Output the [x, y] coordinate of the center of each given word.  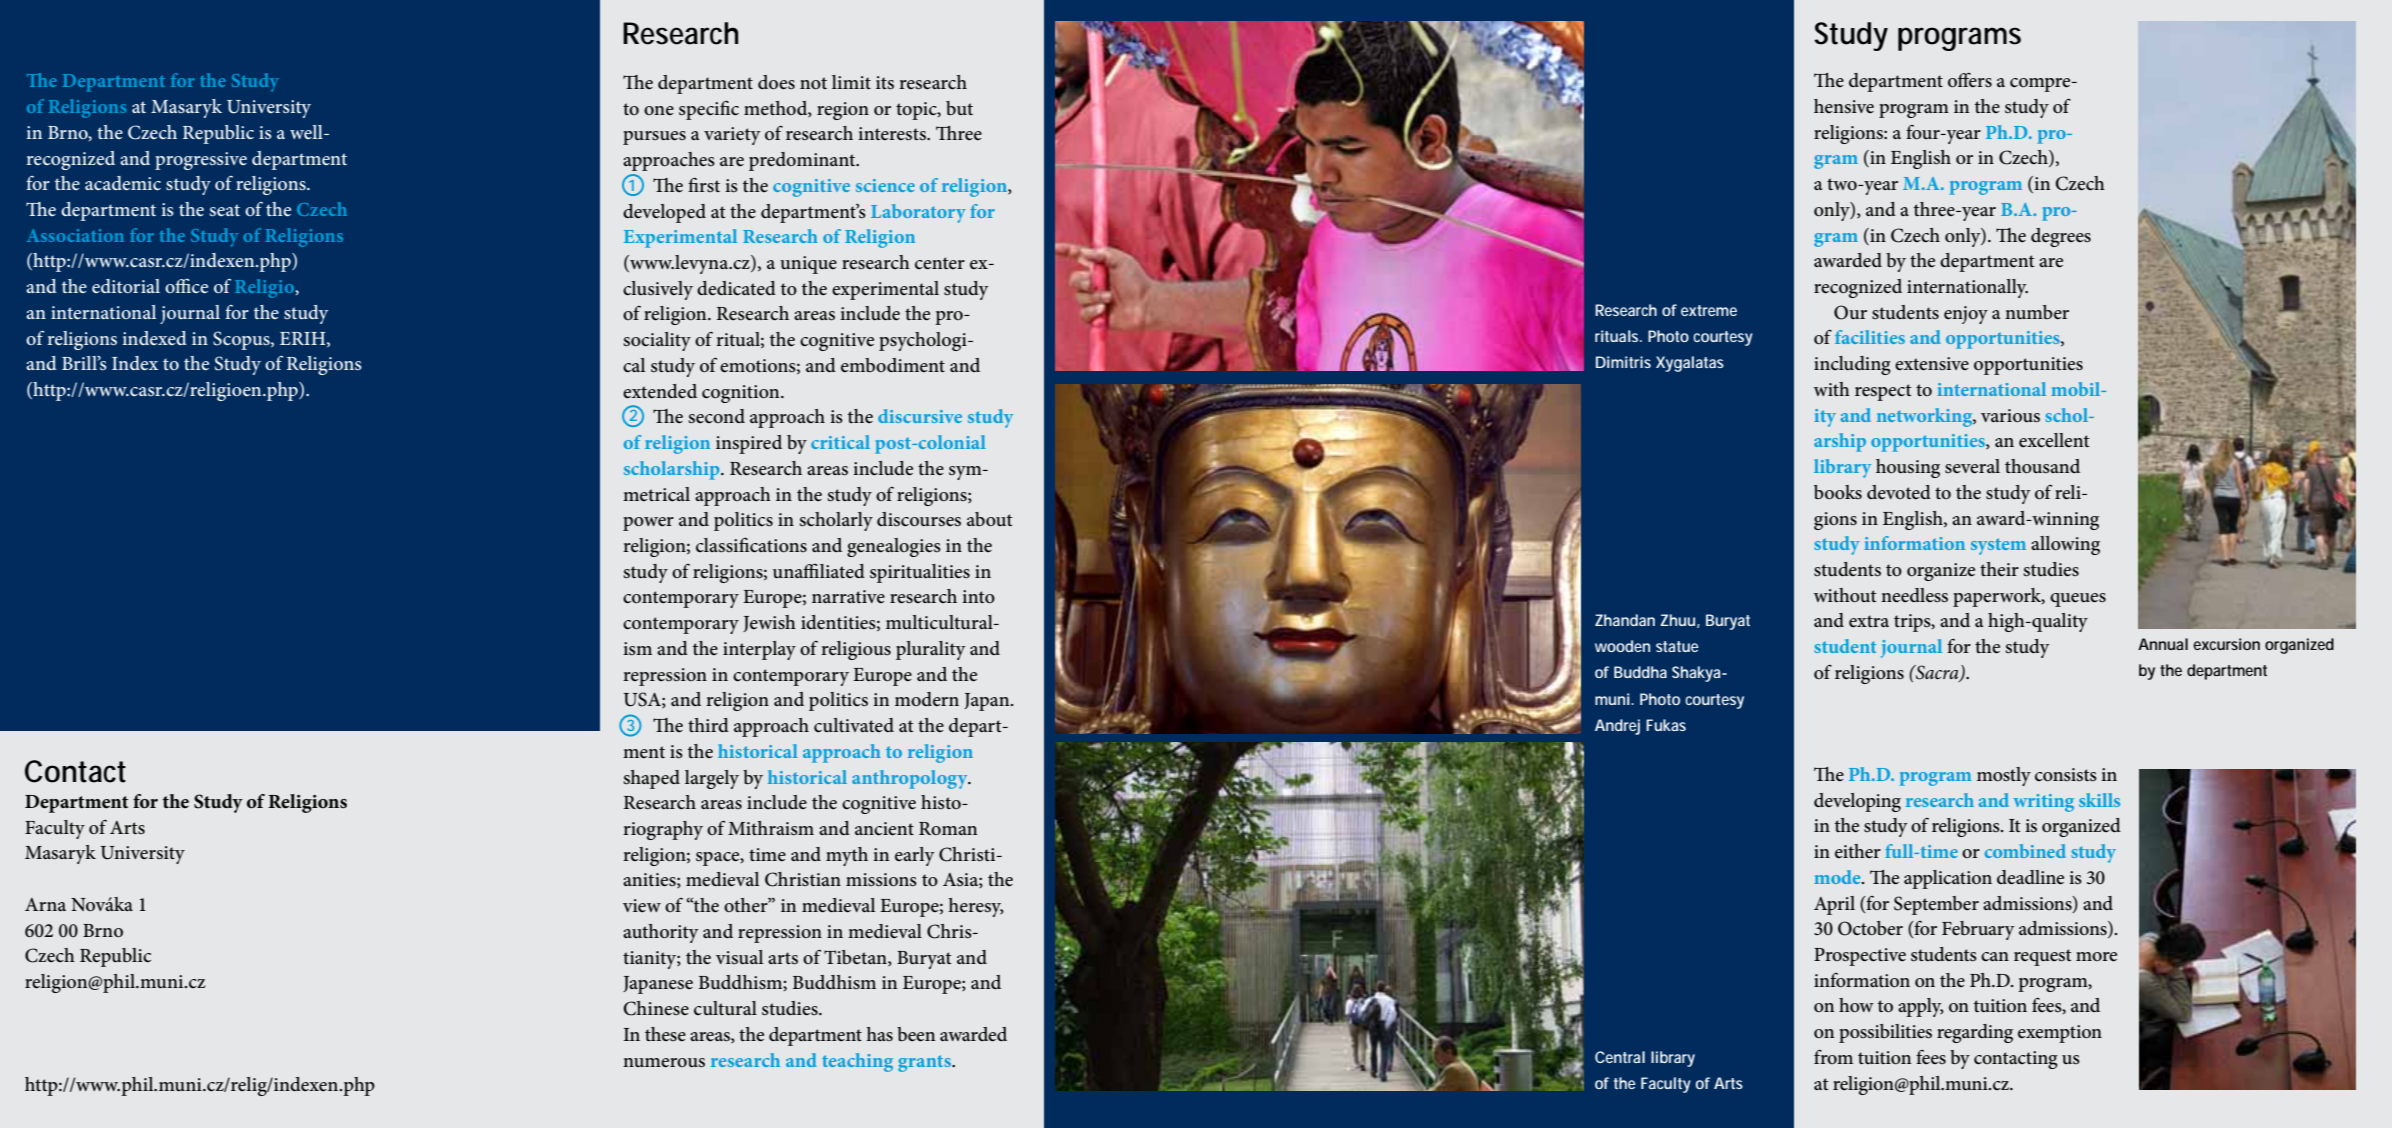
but [959, 108]
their [1999, 569]
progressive [201, 161]
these [665, 1034]
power [648, 524]
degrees [2061, 237]
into [978, 597]
